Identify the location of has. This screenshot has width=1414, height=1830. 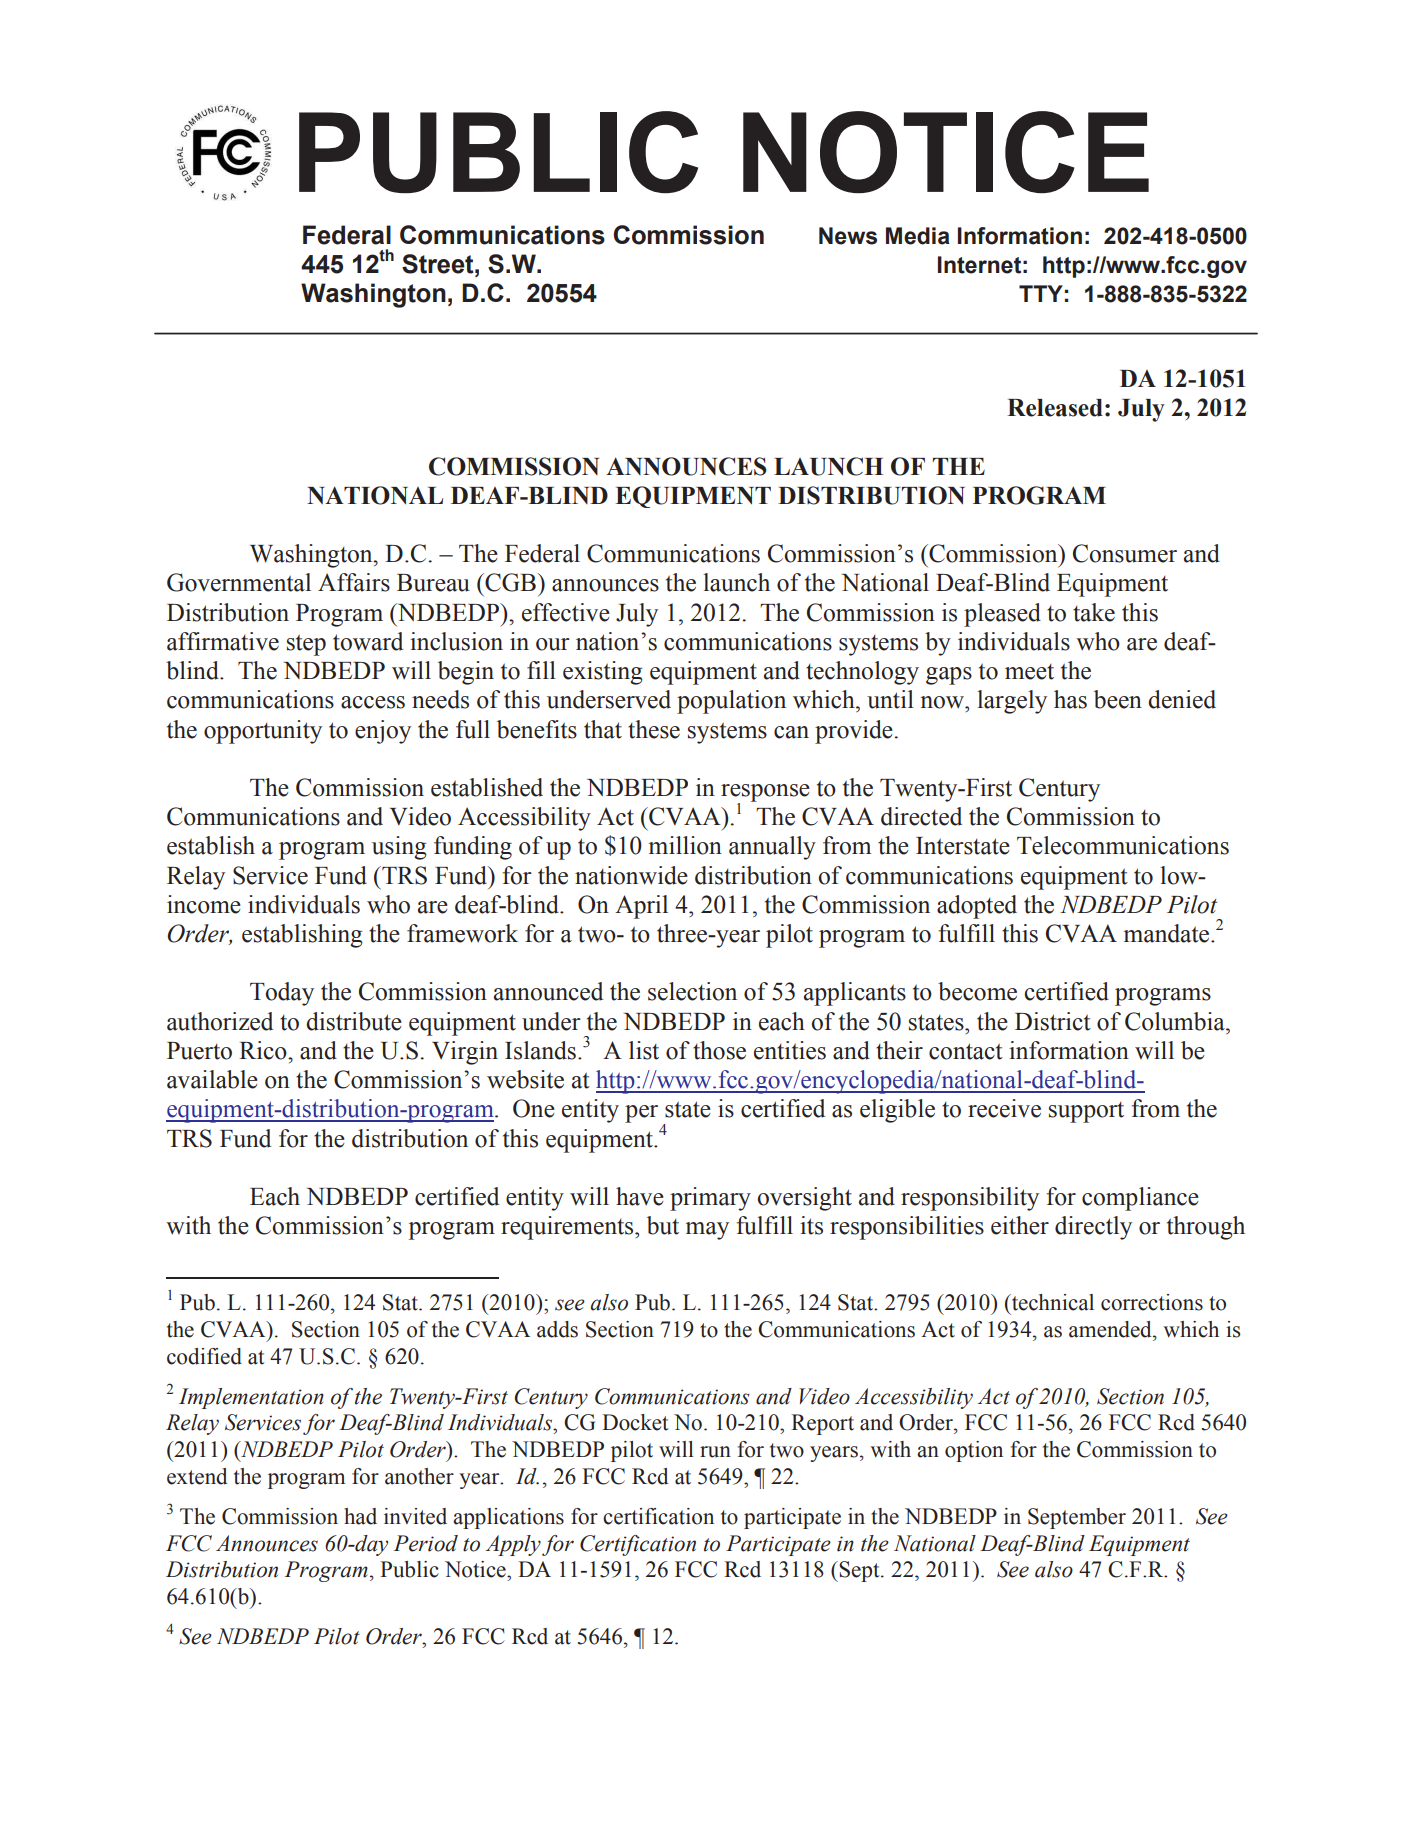
(1070, 699).
